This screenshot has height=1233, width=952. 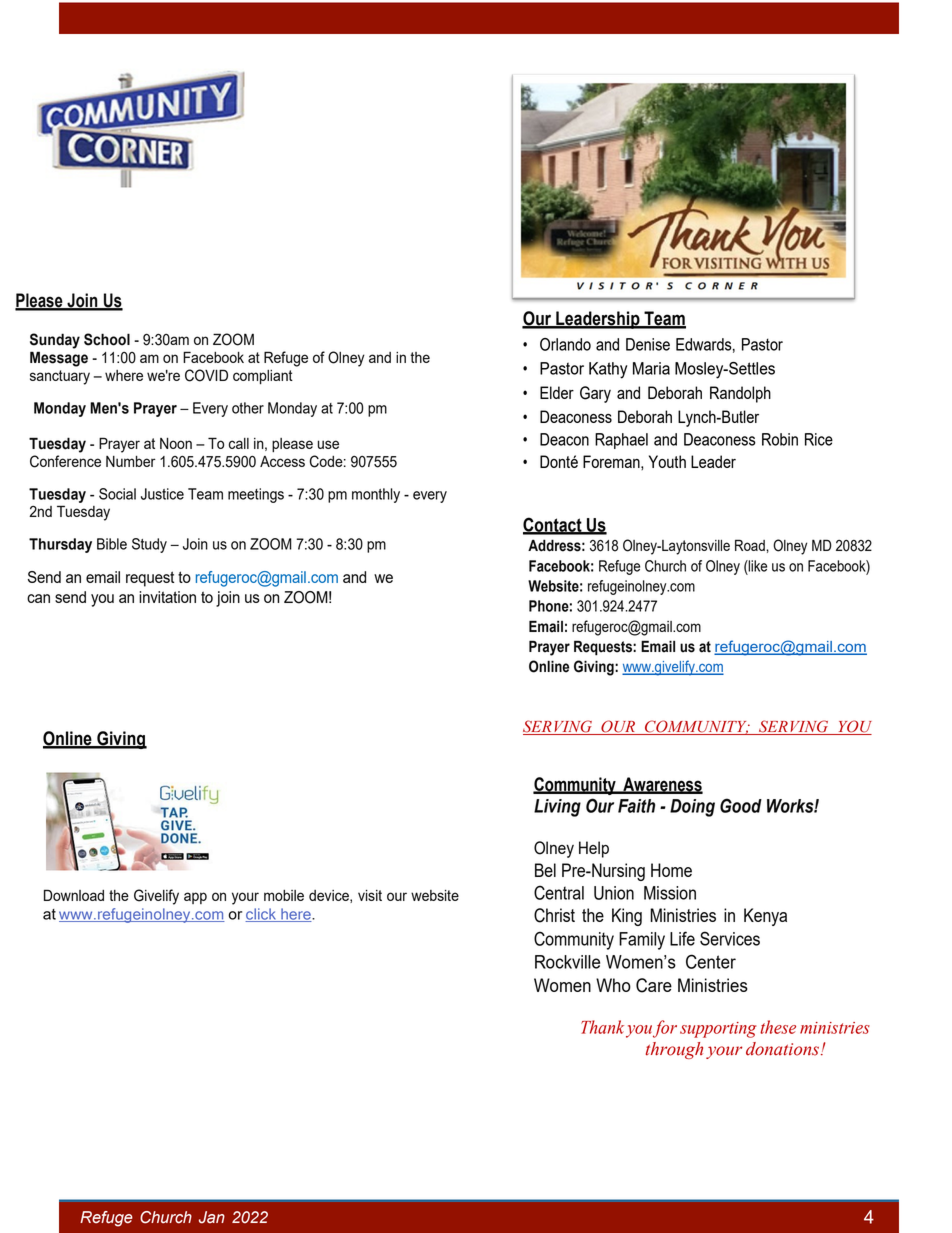 I want to click on visit, so click(x=370, y=895).
